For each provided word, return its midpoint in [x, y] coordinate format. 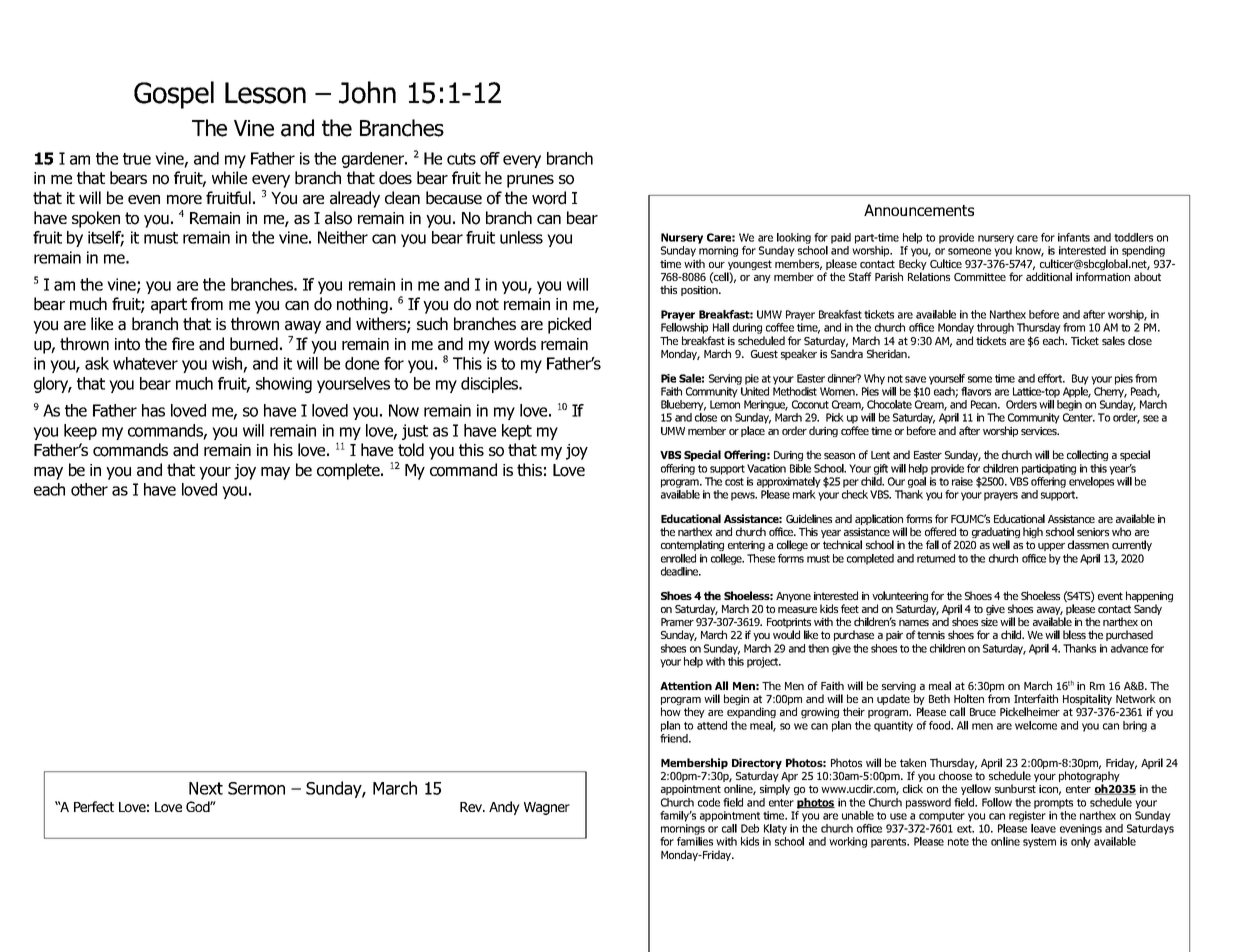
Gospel [174, 95]
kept [517, 432]
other [89, 489]
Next [206, 788]
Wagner [547, 808]
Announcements [919, 210]
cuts [461, 159]
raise [962, 481]
